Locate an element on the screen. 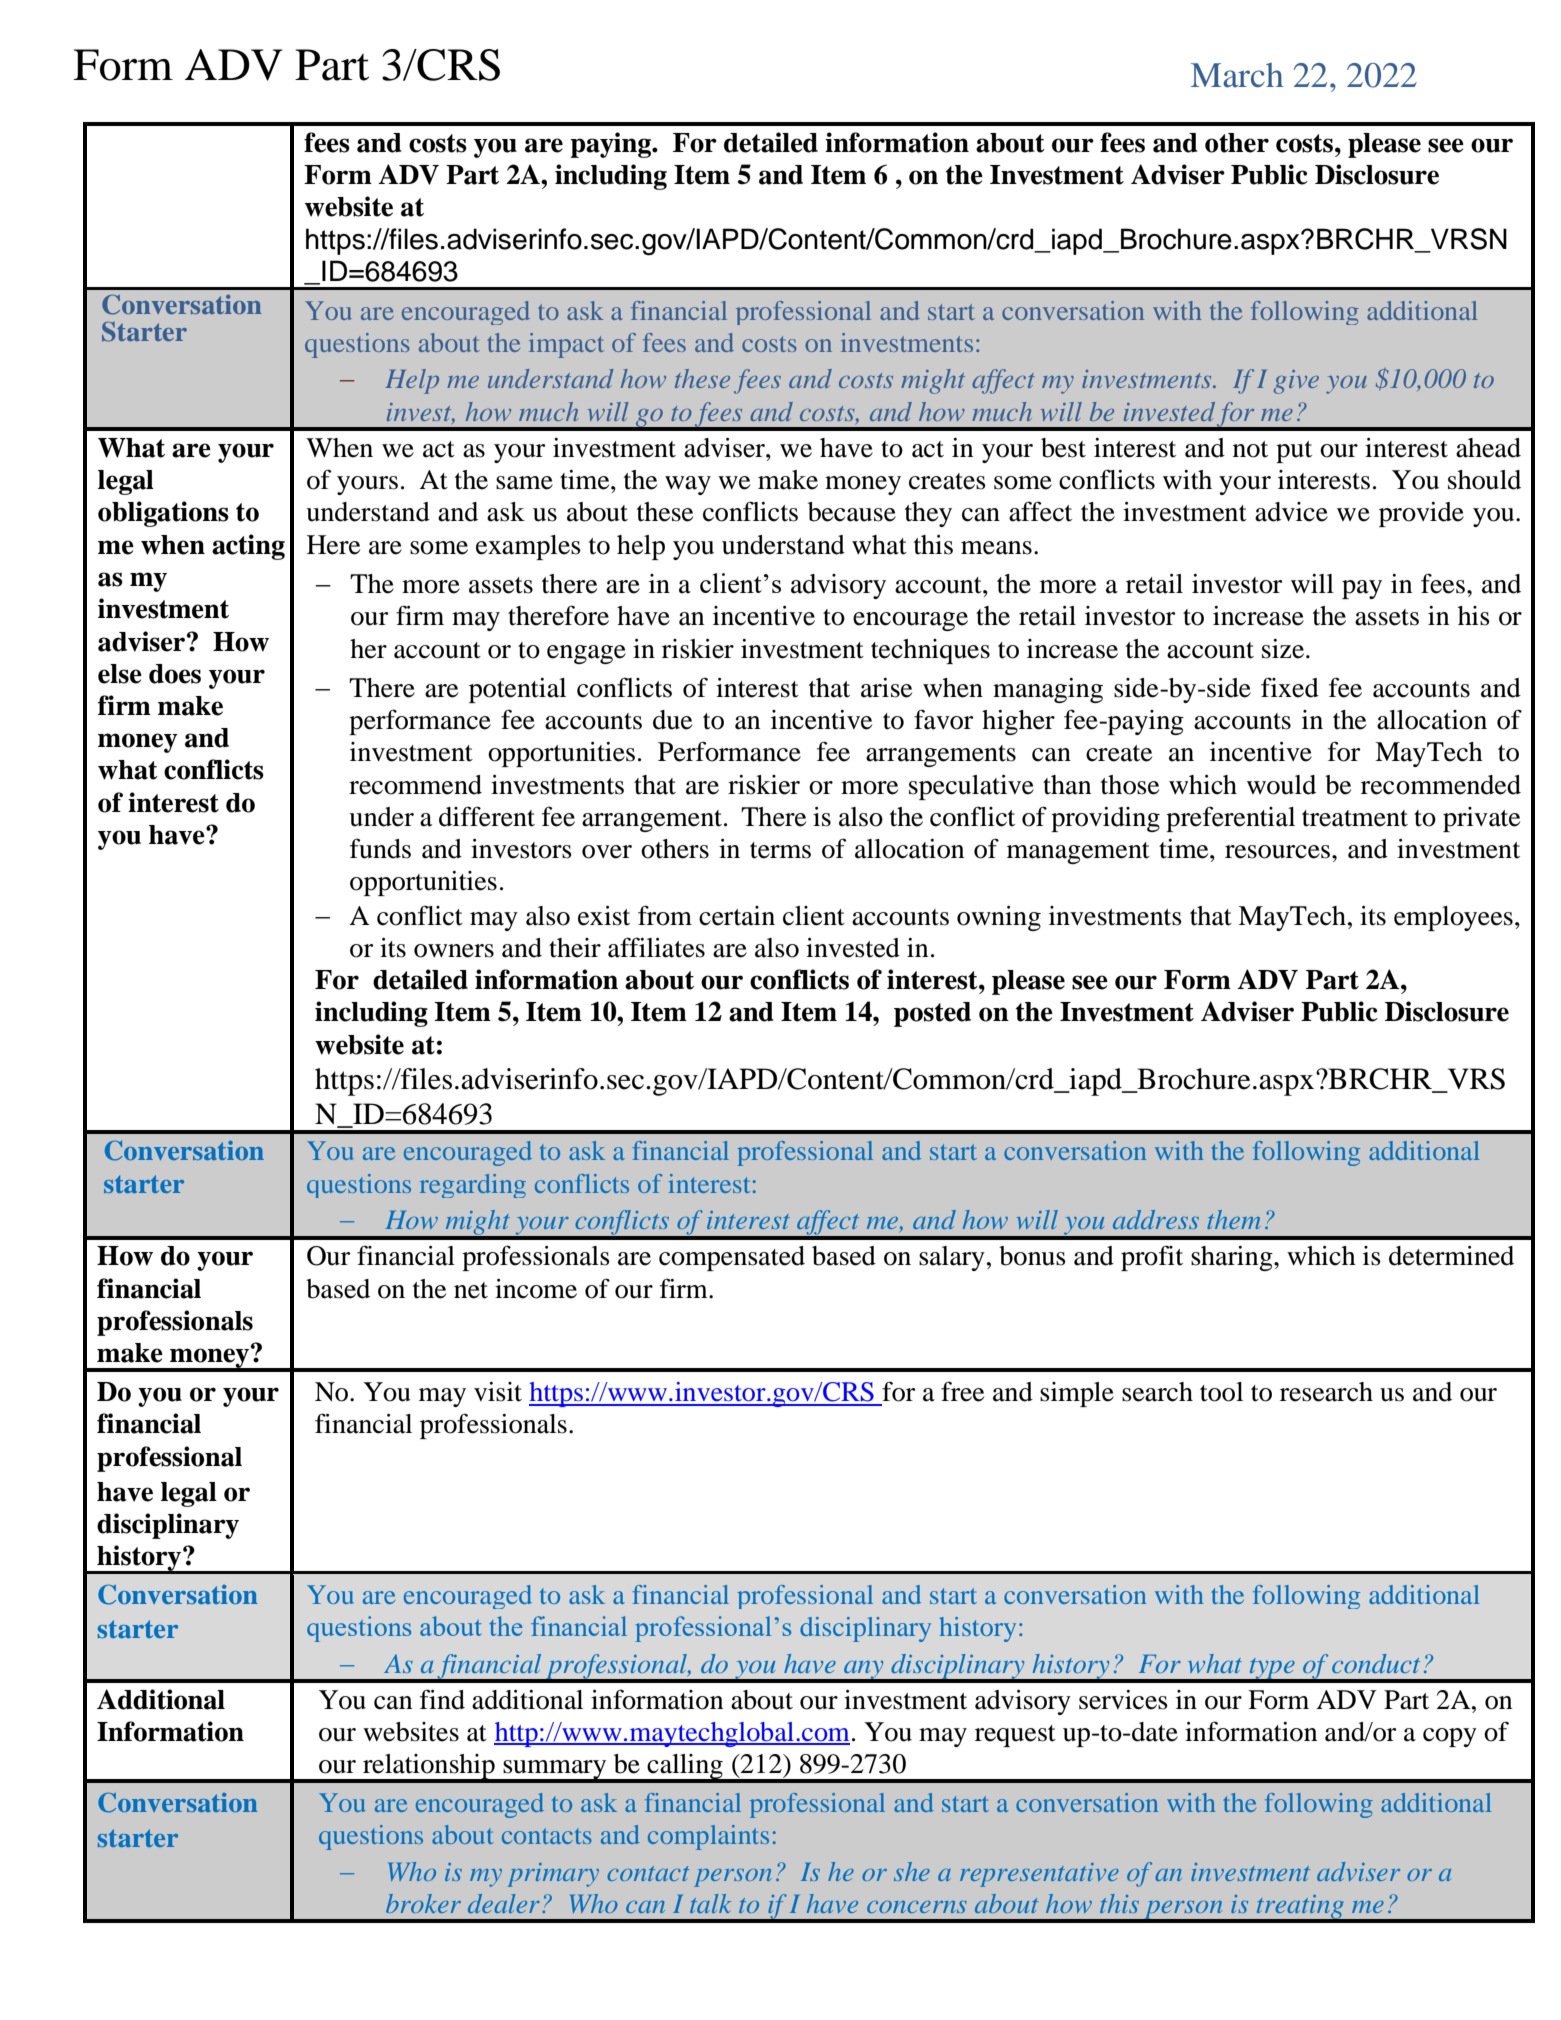  owners is located at coordinates (454, 951).
